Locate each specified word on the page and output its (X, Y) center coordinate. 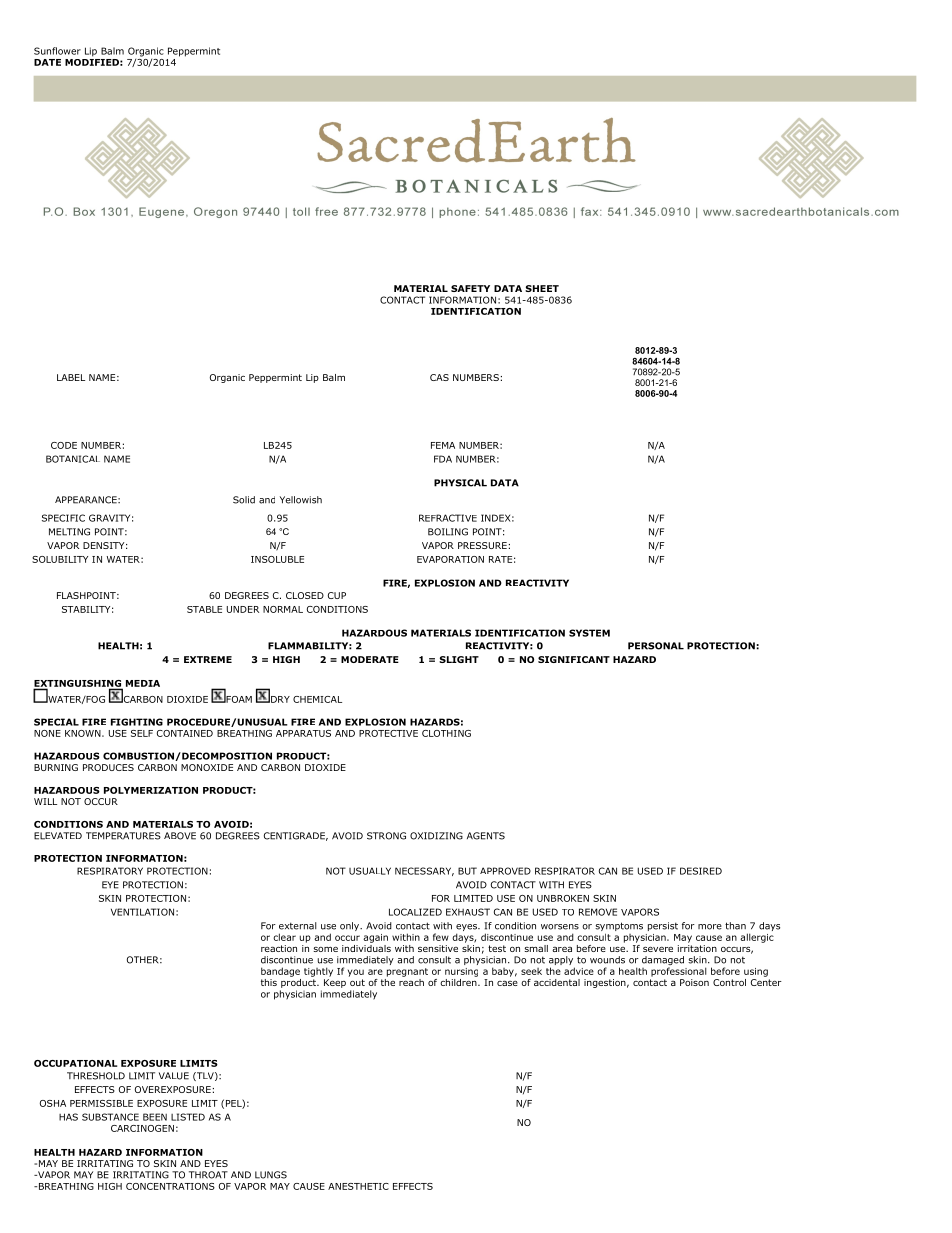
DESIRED (701, 871)
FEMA (443, 445)
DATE (47, 62)
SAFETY (470, 288)
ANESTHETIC (358, 1186)
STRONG (386, 836)
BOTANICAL (73, 459)
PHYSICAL (460, 483)
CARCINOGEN (142, 1128)
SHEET (542, 288)
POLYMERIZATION (151, 790)
